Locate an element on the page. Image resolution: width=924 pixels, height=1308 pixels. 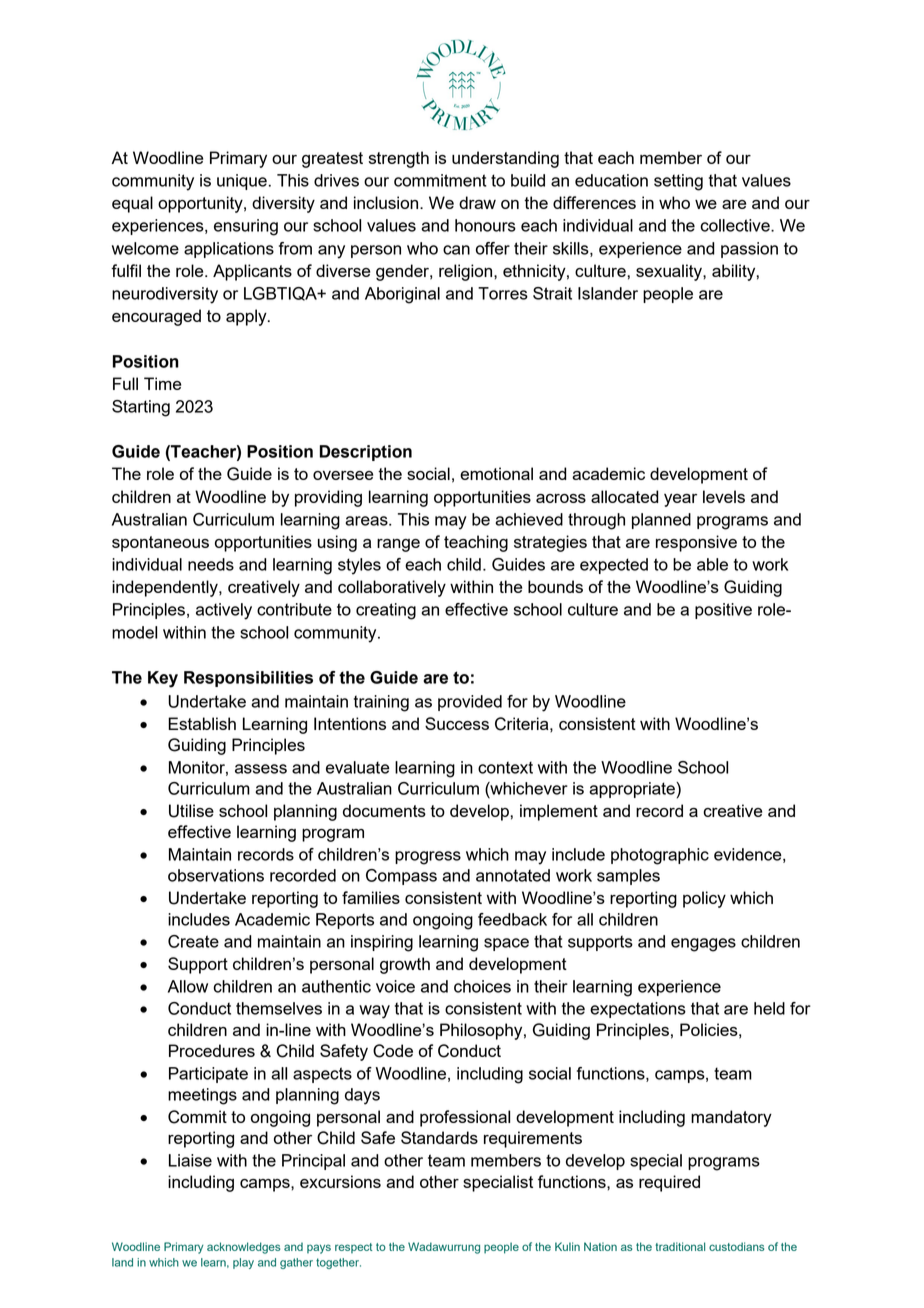
policy is located at coordinates (704, 899).
